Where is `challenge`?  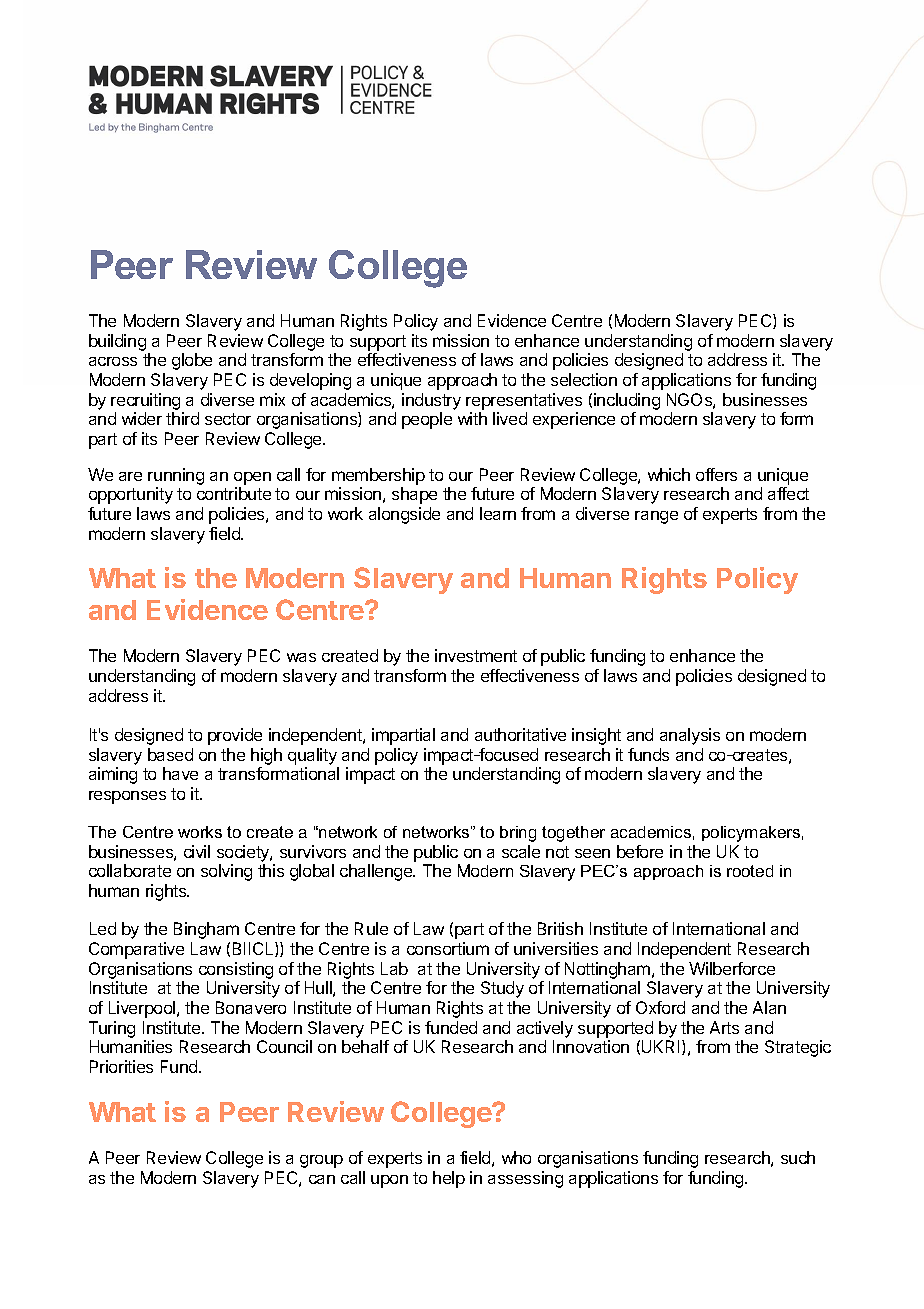 challenge is located at coordinates (377, 872).
